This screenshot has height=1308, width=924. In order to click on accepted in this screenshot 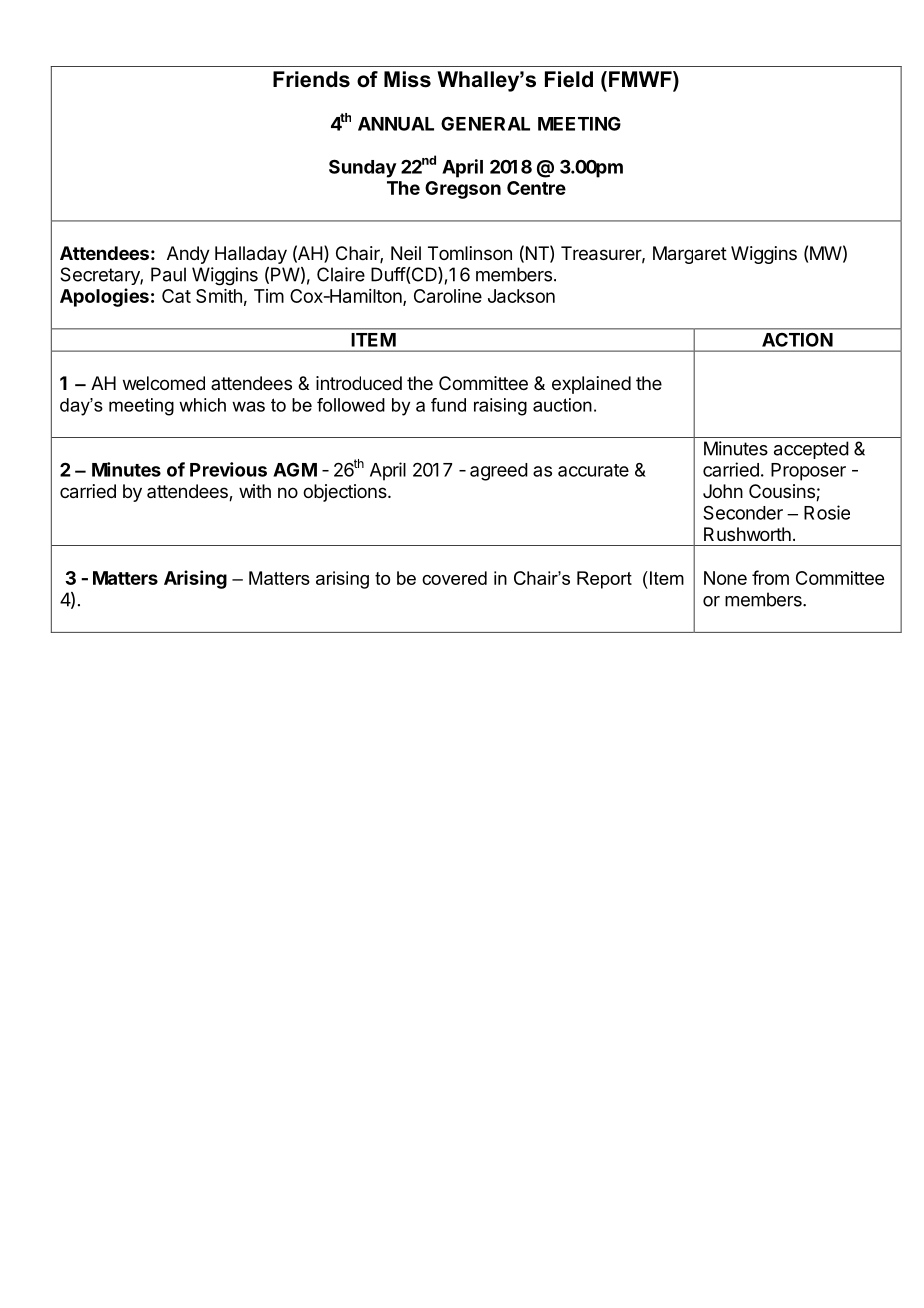, I will do `click(811, 450)`.
